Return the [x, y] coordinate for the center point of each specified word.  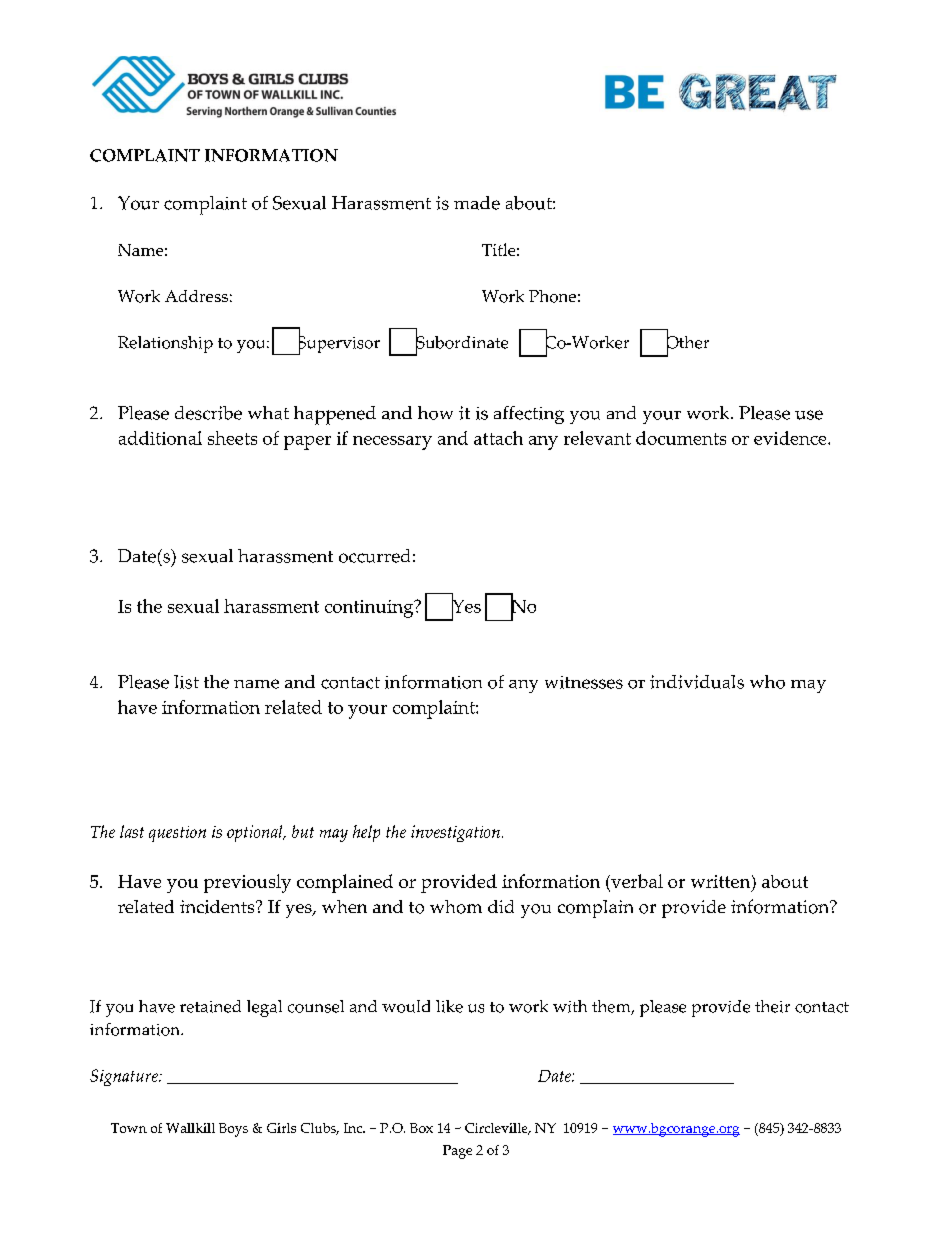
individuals [697, 682]
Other [688, 342]
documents [681, 438]
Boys [233, 1130]
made [477, 203]
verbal [636, 882]
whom [456, 907]
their [772, 1006]
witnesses [584, 682]
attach [498, 438]
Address [196, 296]
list [186, 682]
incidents [218, 907]
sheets [232, 438]
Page [457, 1152]
